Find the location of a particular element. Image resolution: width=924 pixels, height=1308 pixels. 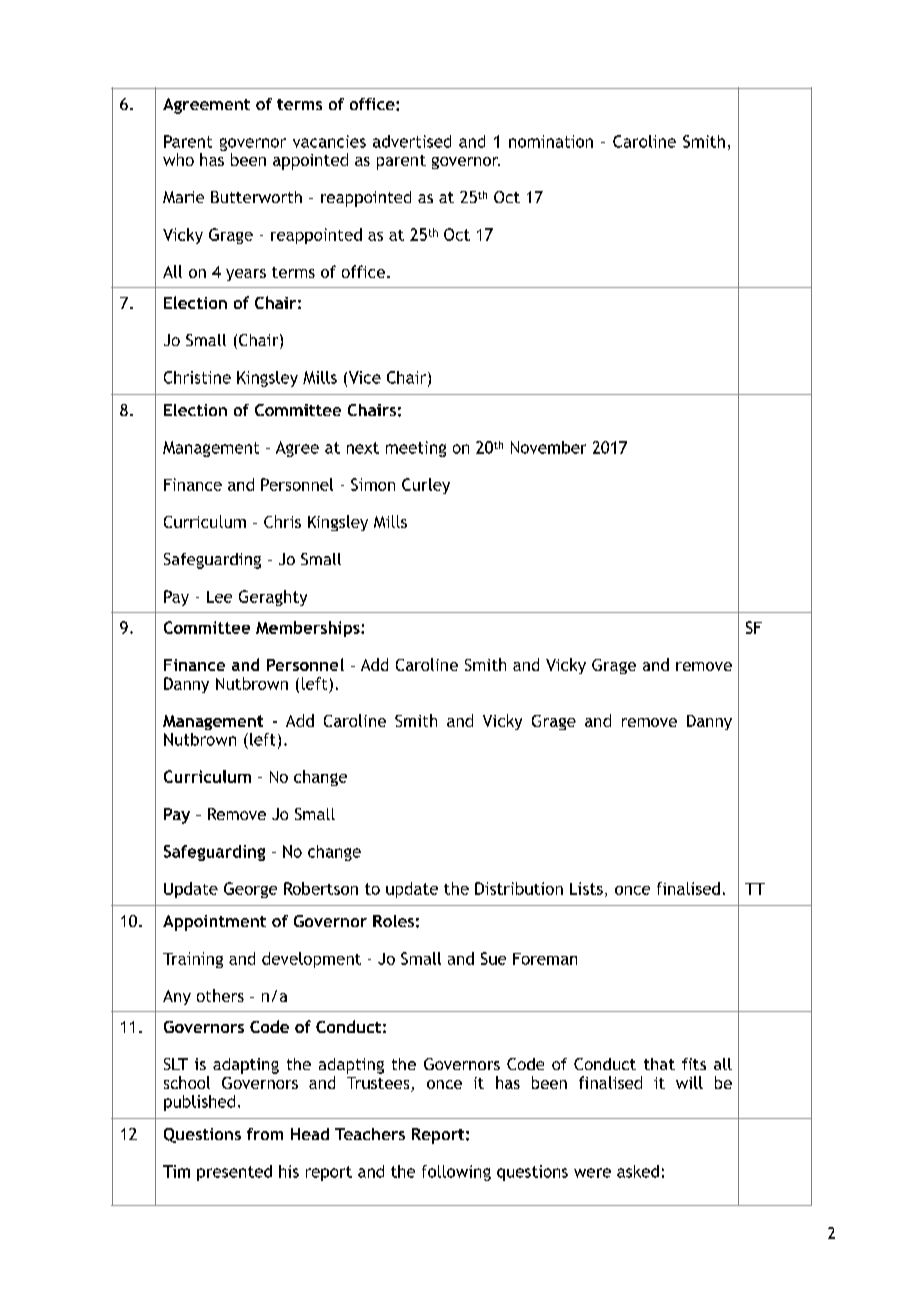

November is located at coordinates (548, 447).
